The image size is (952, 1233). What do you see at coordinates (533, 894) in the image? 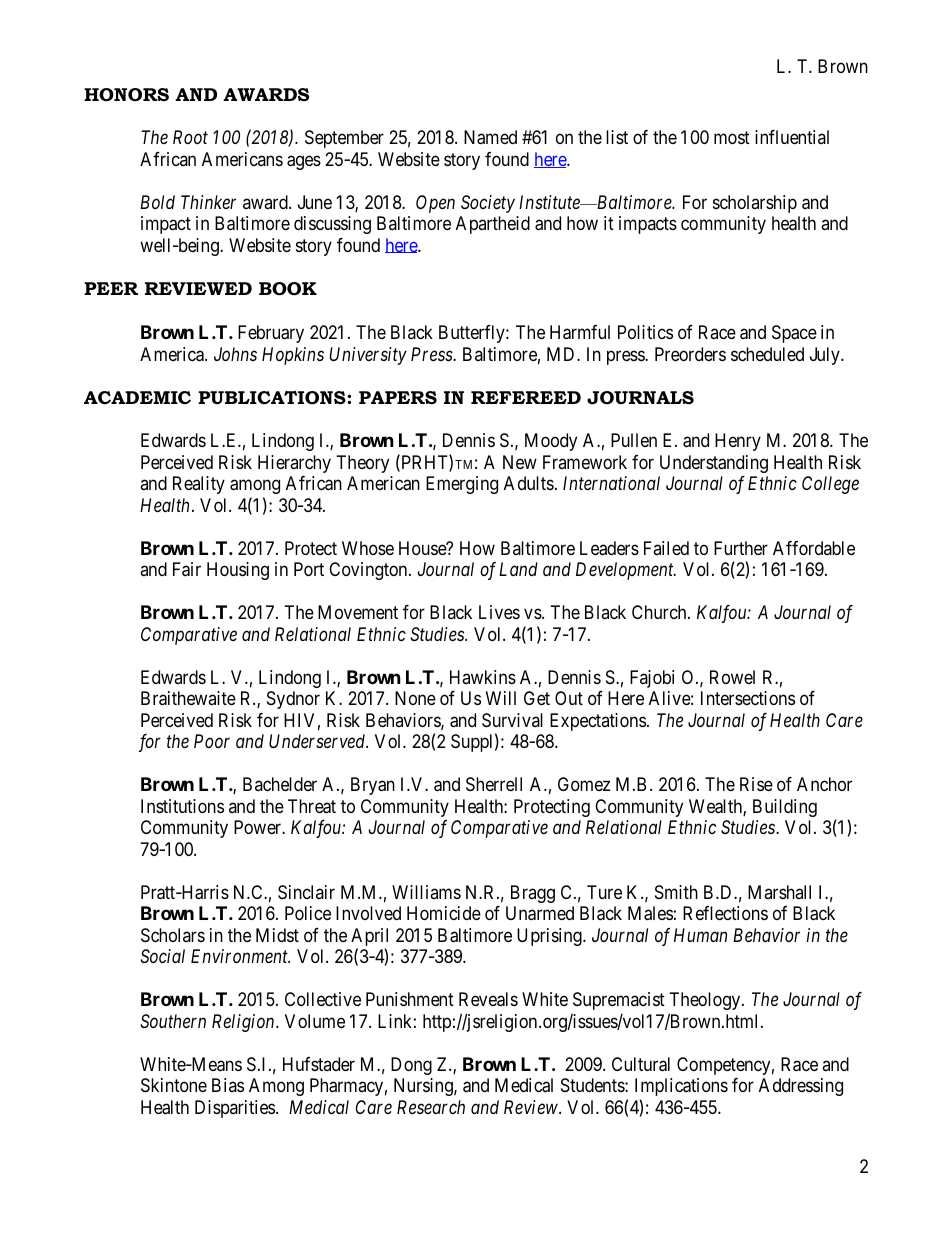
I see `Bragg` at bounding box center [533, 894].
